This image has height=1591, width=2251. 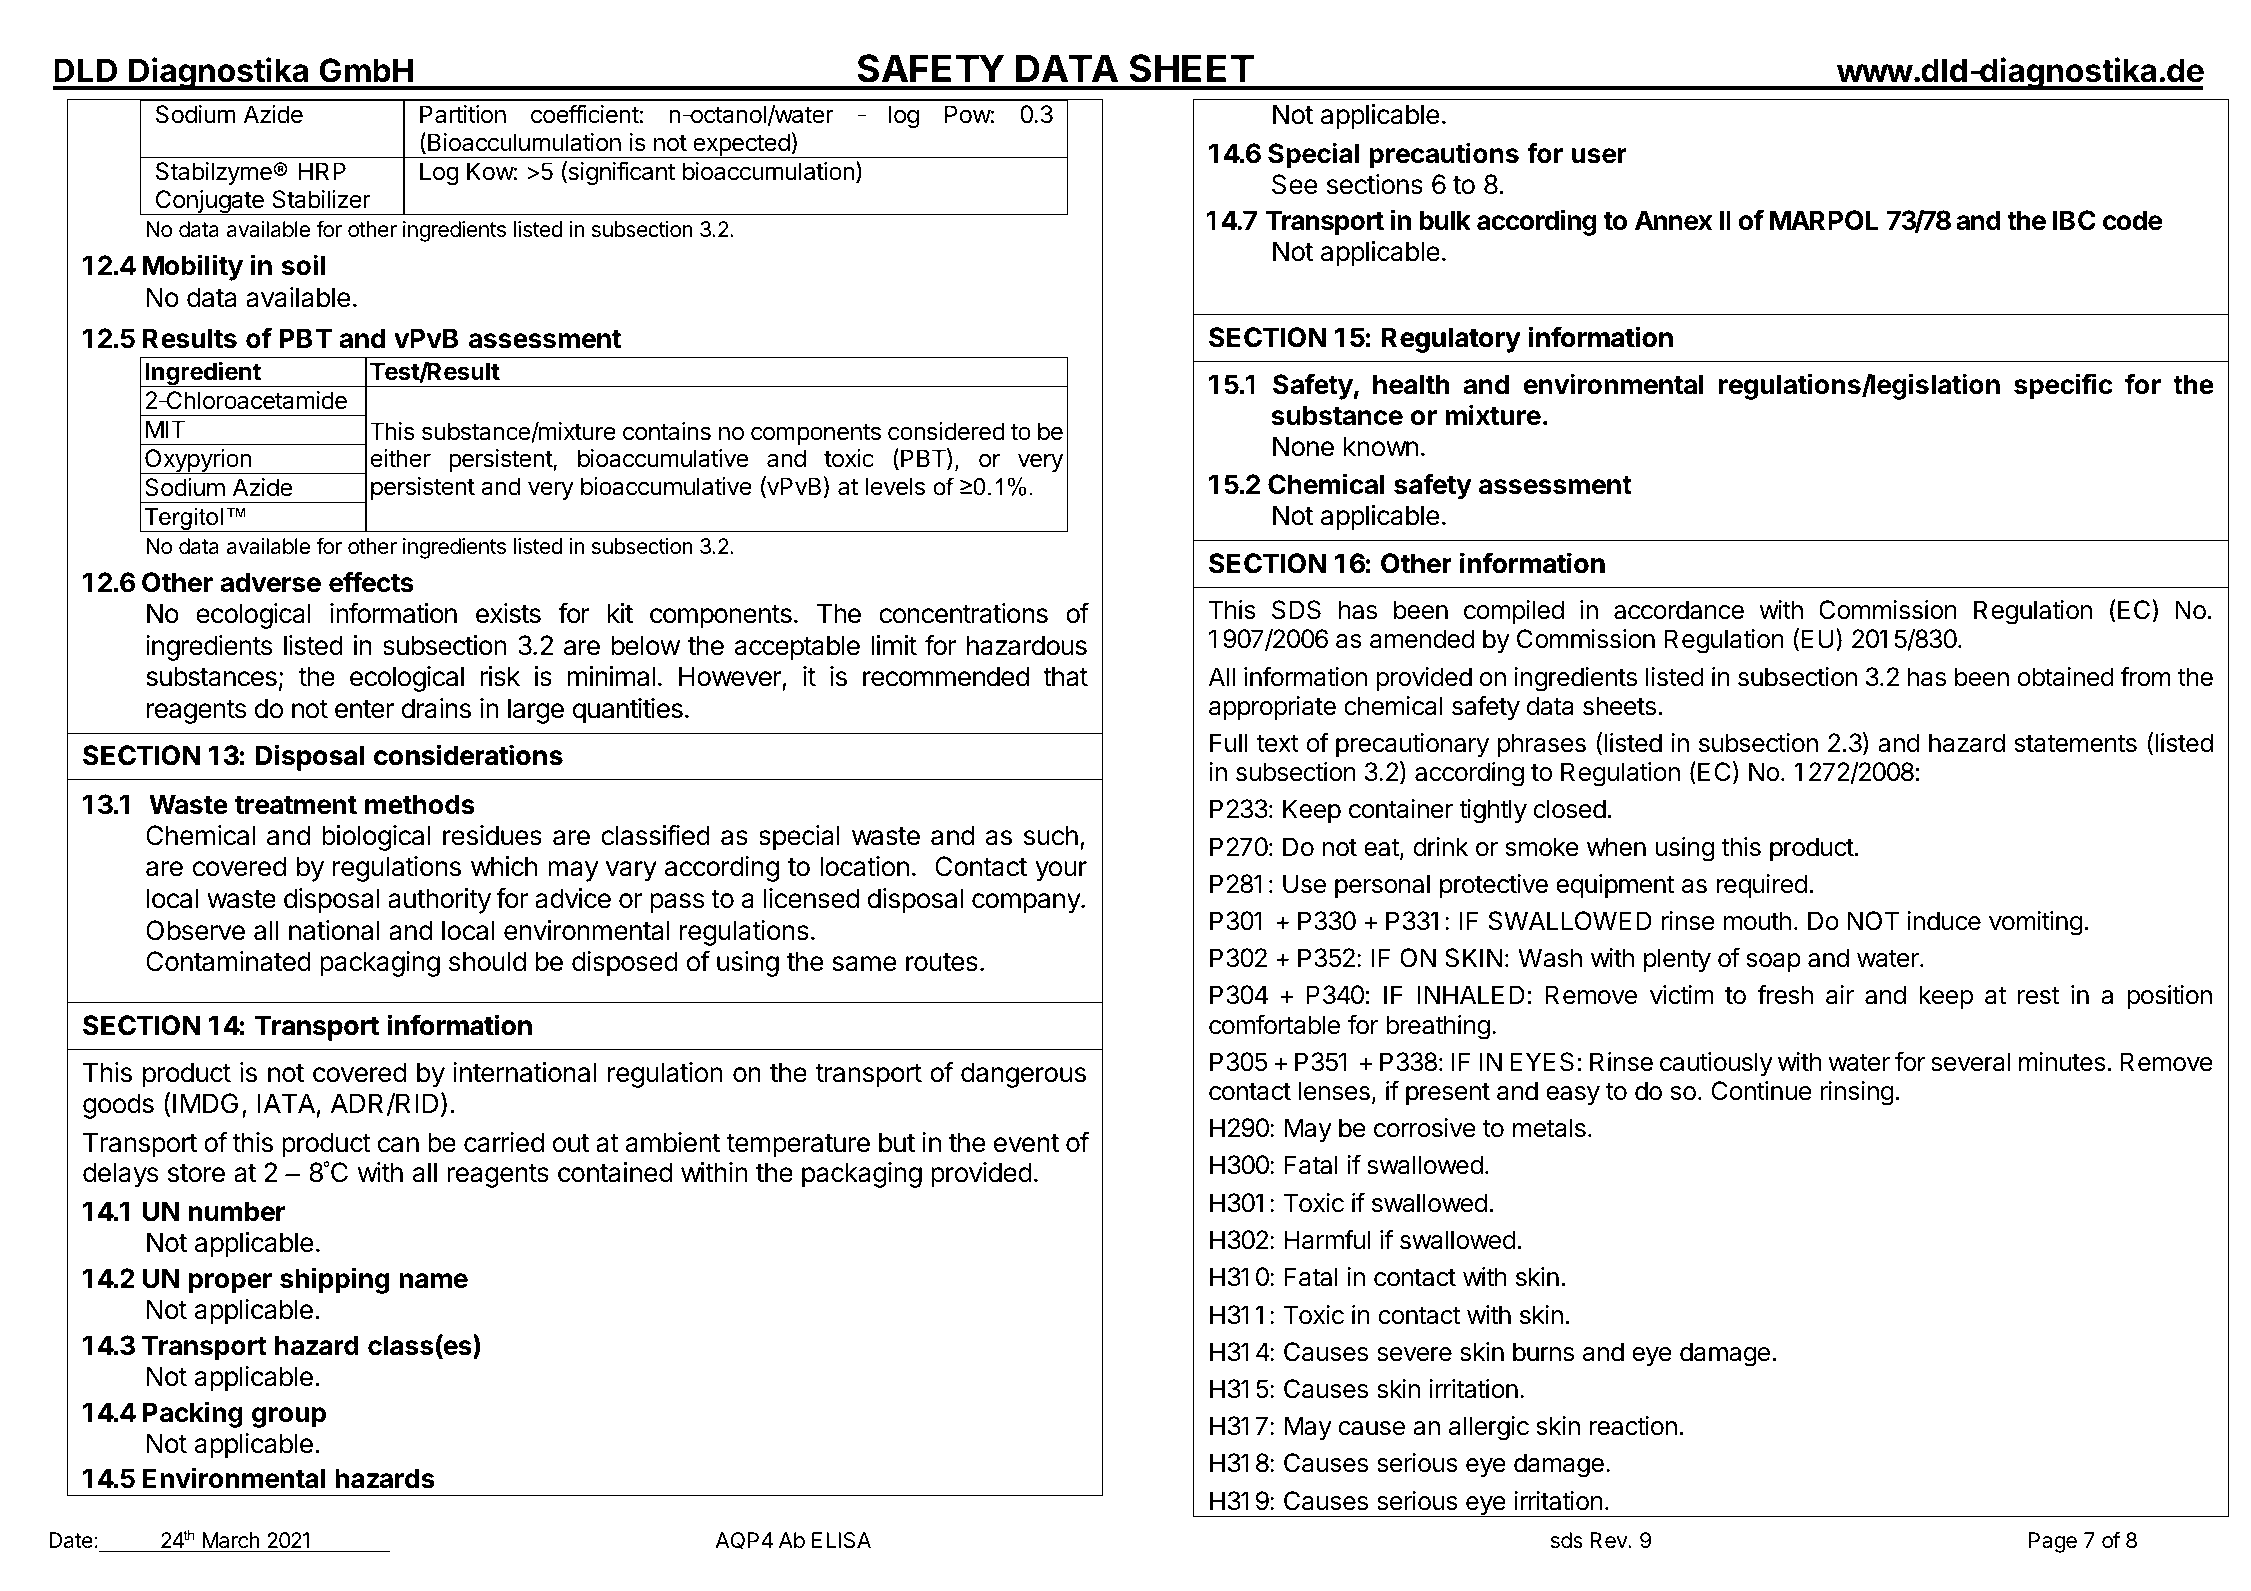 I want to click on See, so click(x=1295, y=184).
